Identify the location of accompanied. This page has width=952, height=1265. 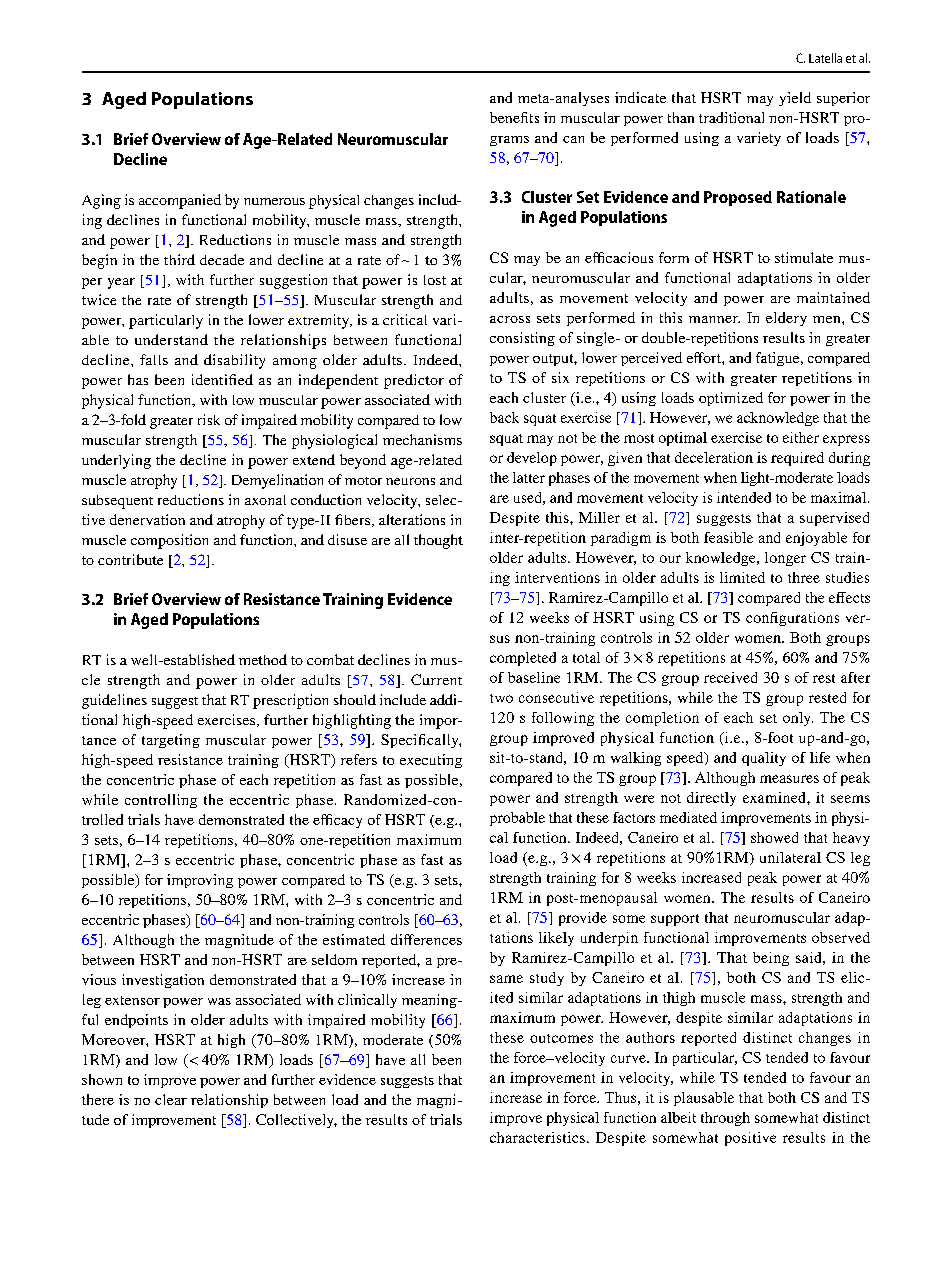
(180, 201).
